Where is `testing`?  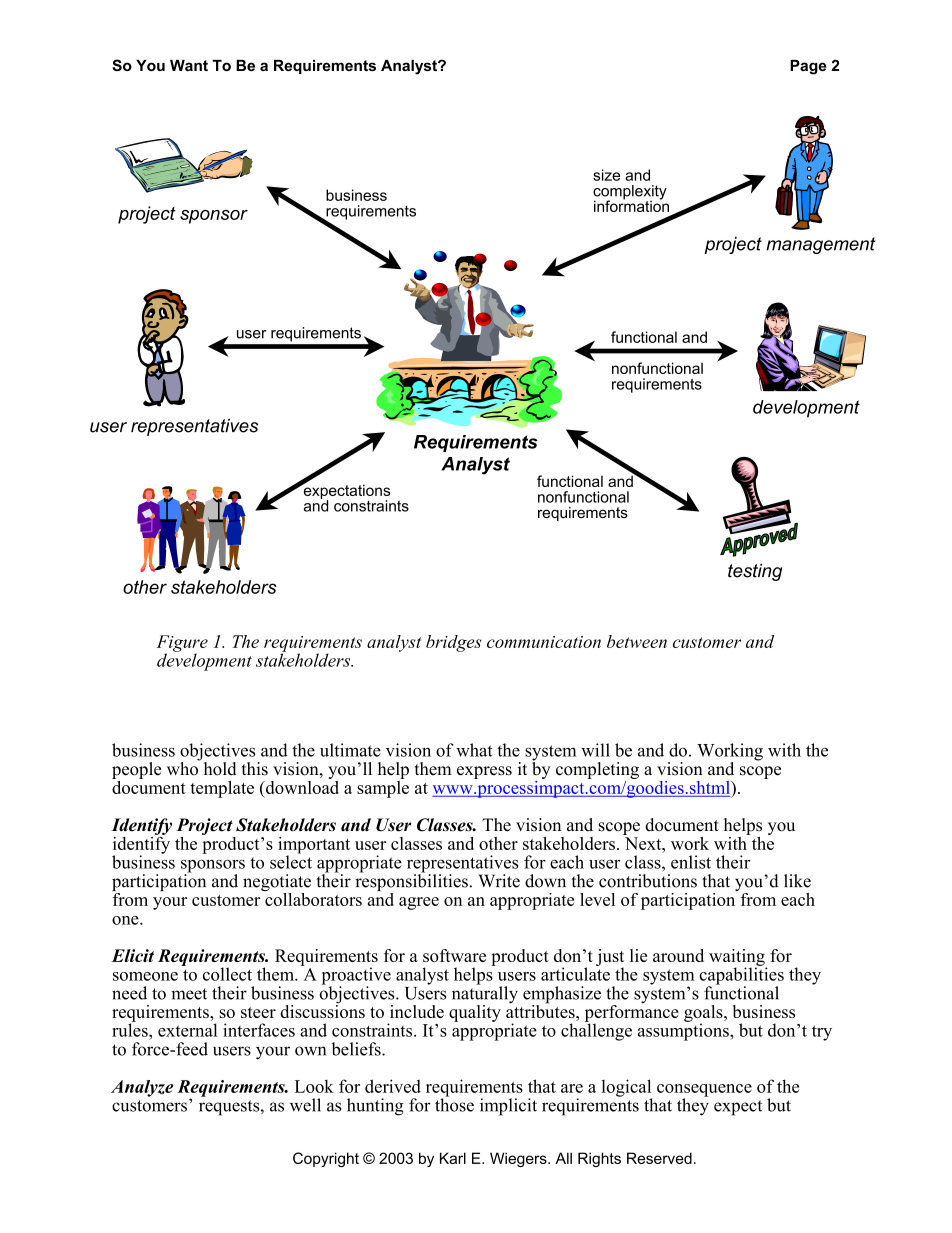 testing is located at coordinates (755, 572).
